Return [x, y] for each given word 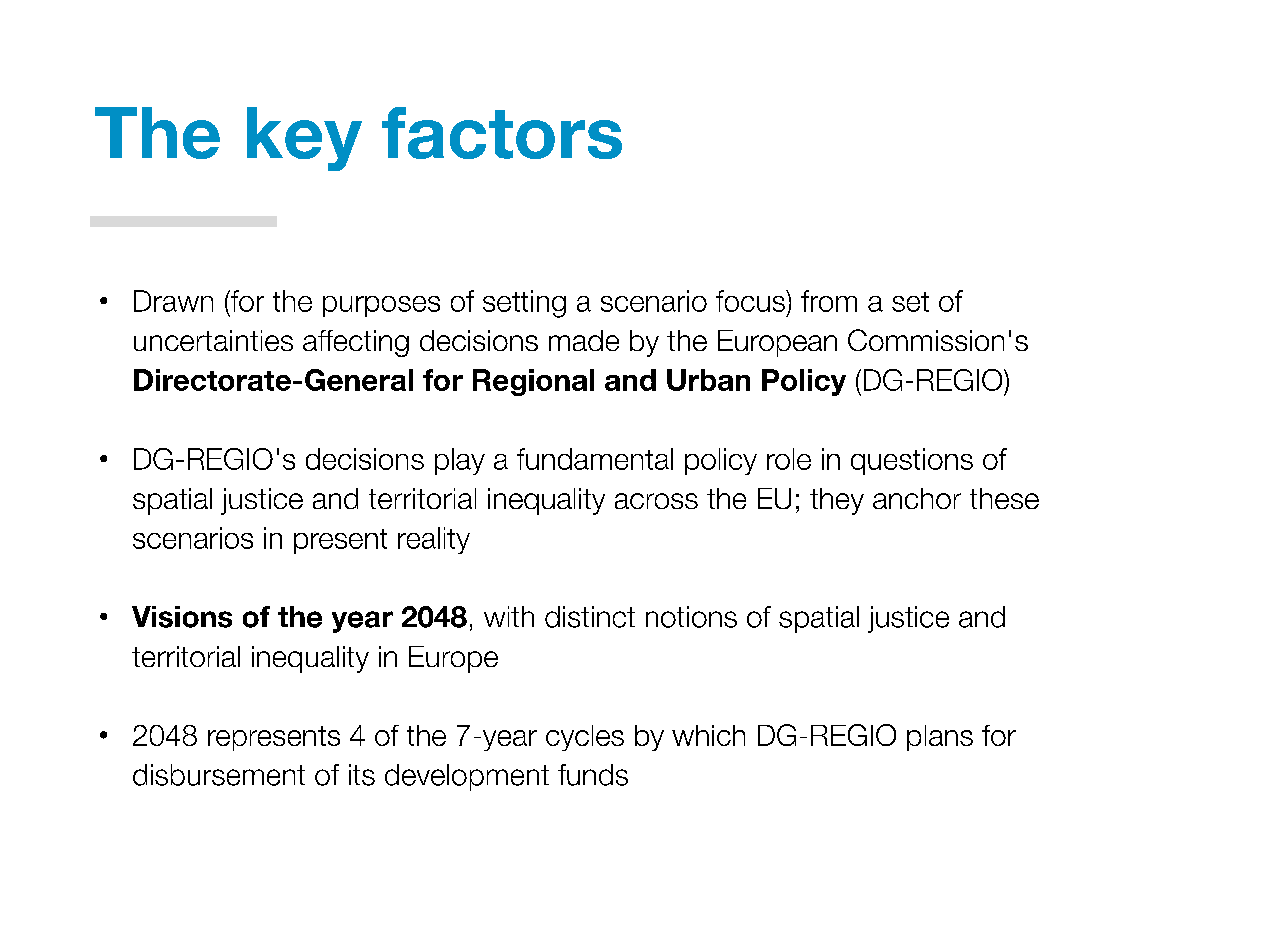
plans [940, 738]
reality [434, 540]
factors [502, 133]
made [584, 340]
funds [593, 775]
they [837, 501]
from [829, 301]
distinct [590, 617]
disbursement [219, 775]
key [304, 139]
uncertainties [213, 340]
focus [751, 301]
